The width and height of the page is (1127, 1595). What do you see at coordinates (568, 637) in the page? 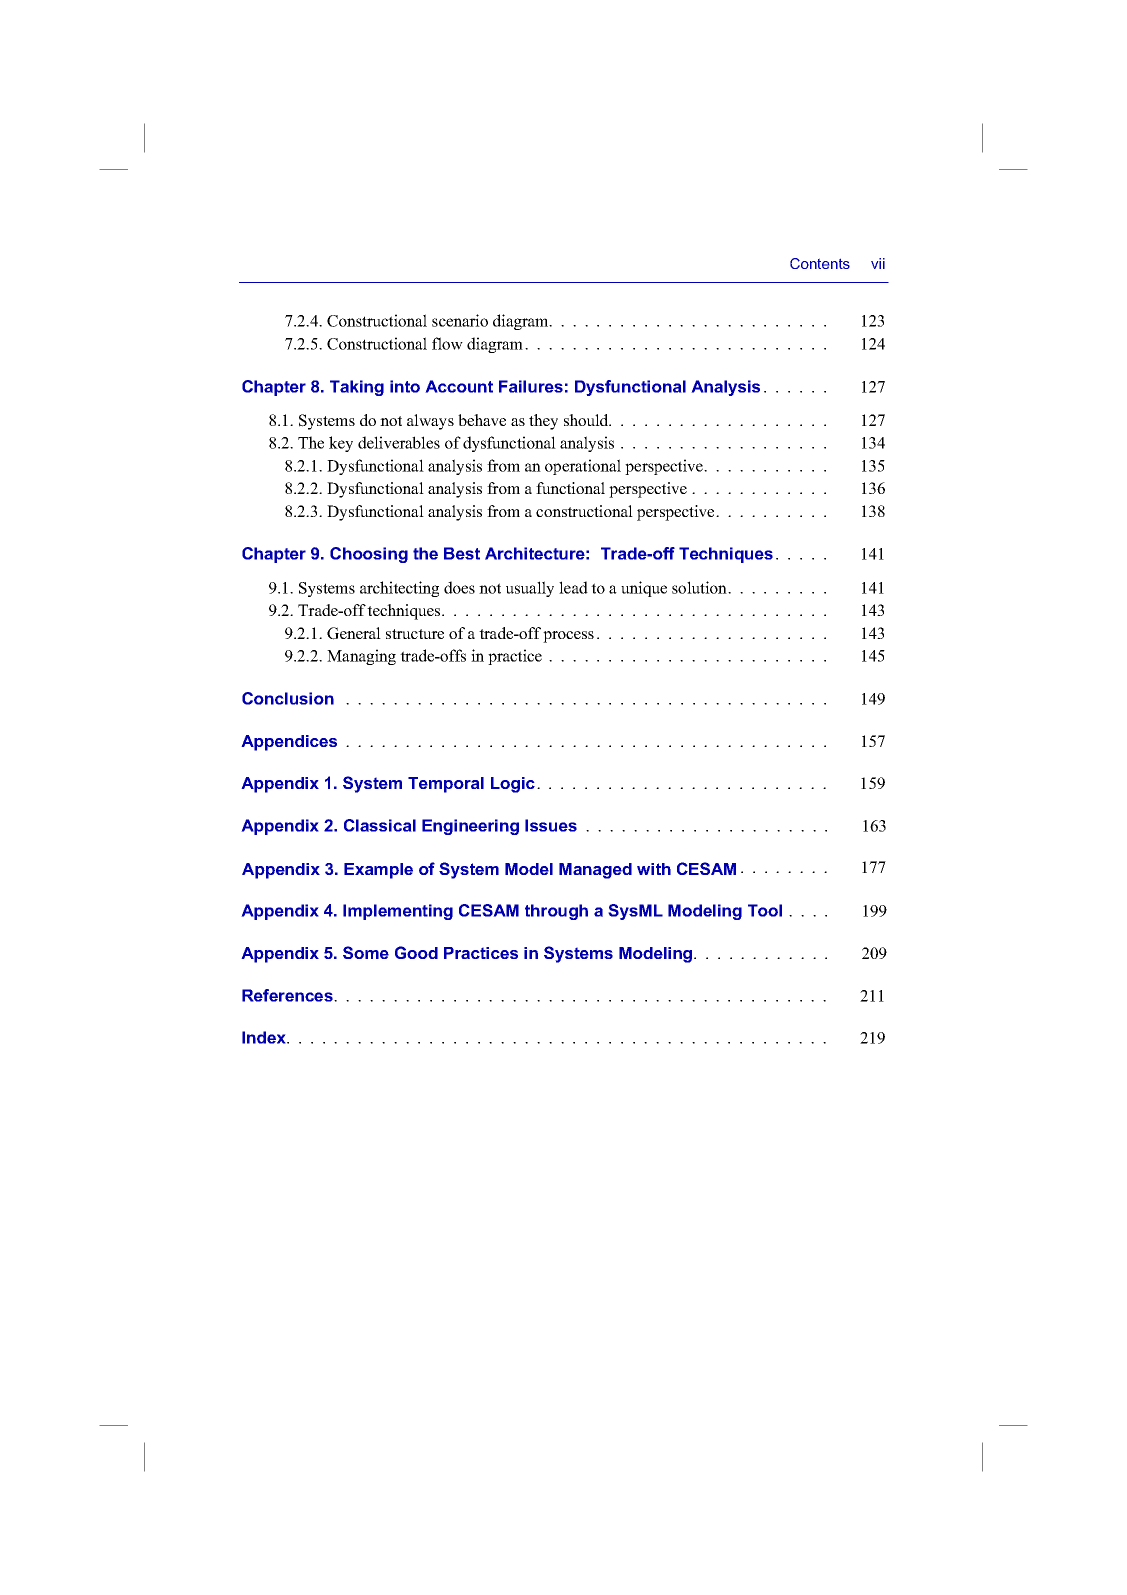
I see `process` at bounding box center [568, 637].
